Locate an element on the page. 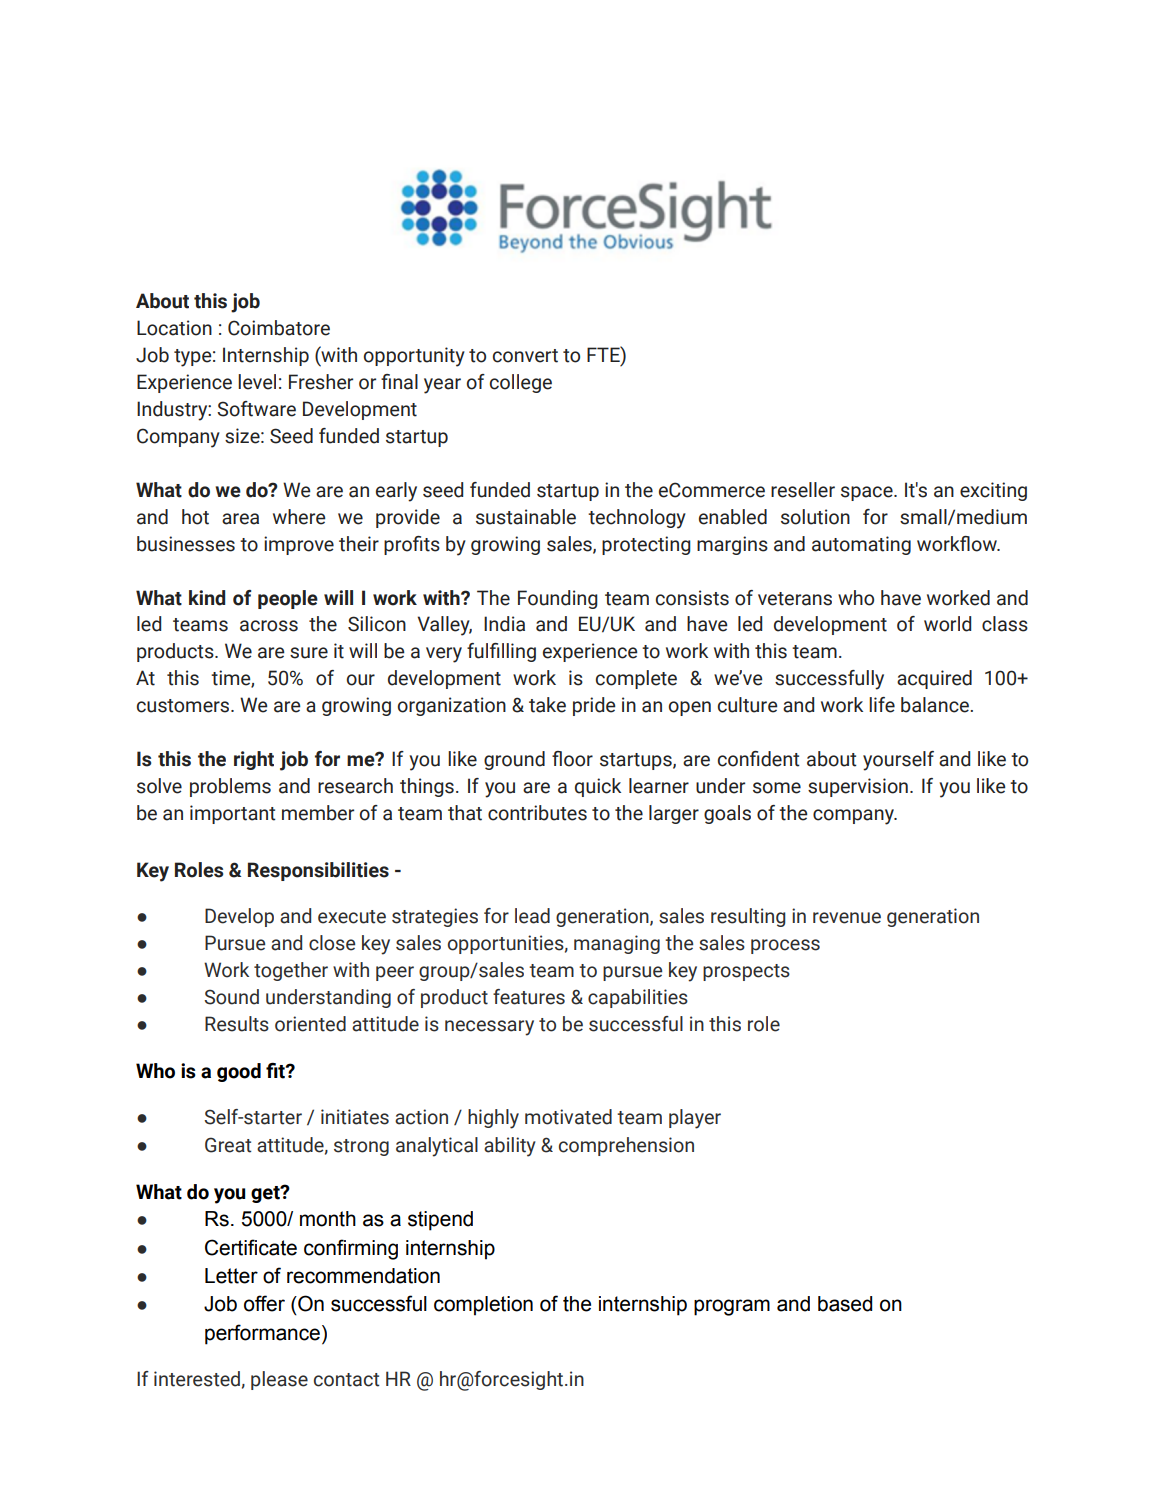 The height and width of the document is (1497, 1157). sure is located at coordinates (309, 653).
